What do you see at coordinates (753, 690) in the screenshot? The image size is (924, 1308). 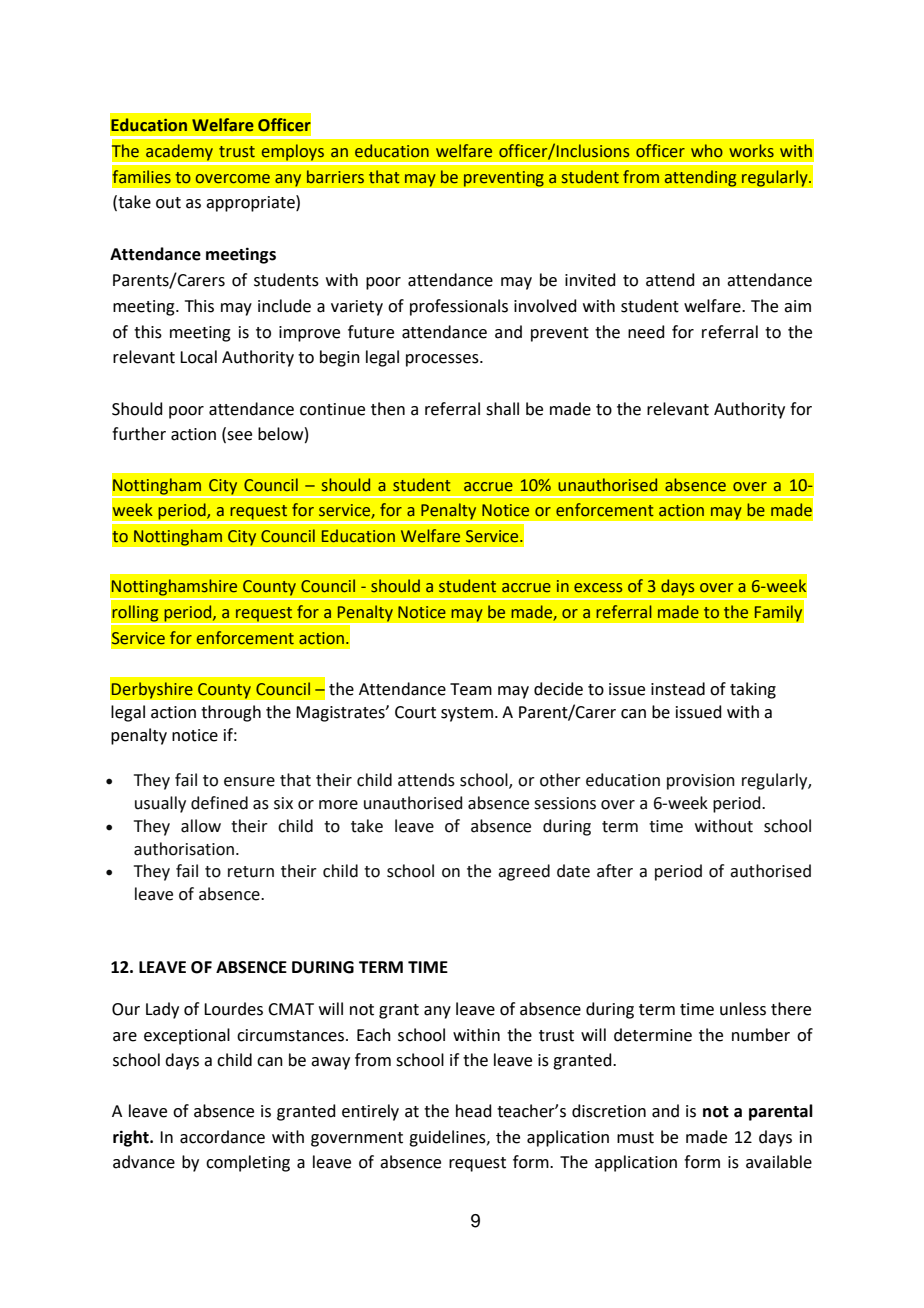 I see `taking` at bounding box center [753, 690].
